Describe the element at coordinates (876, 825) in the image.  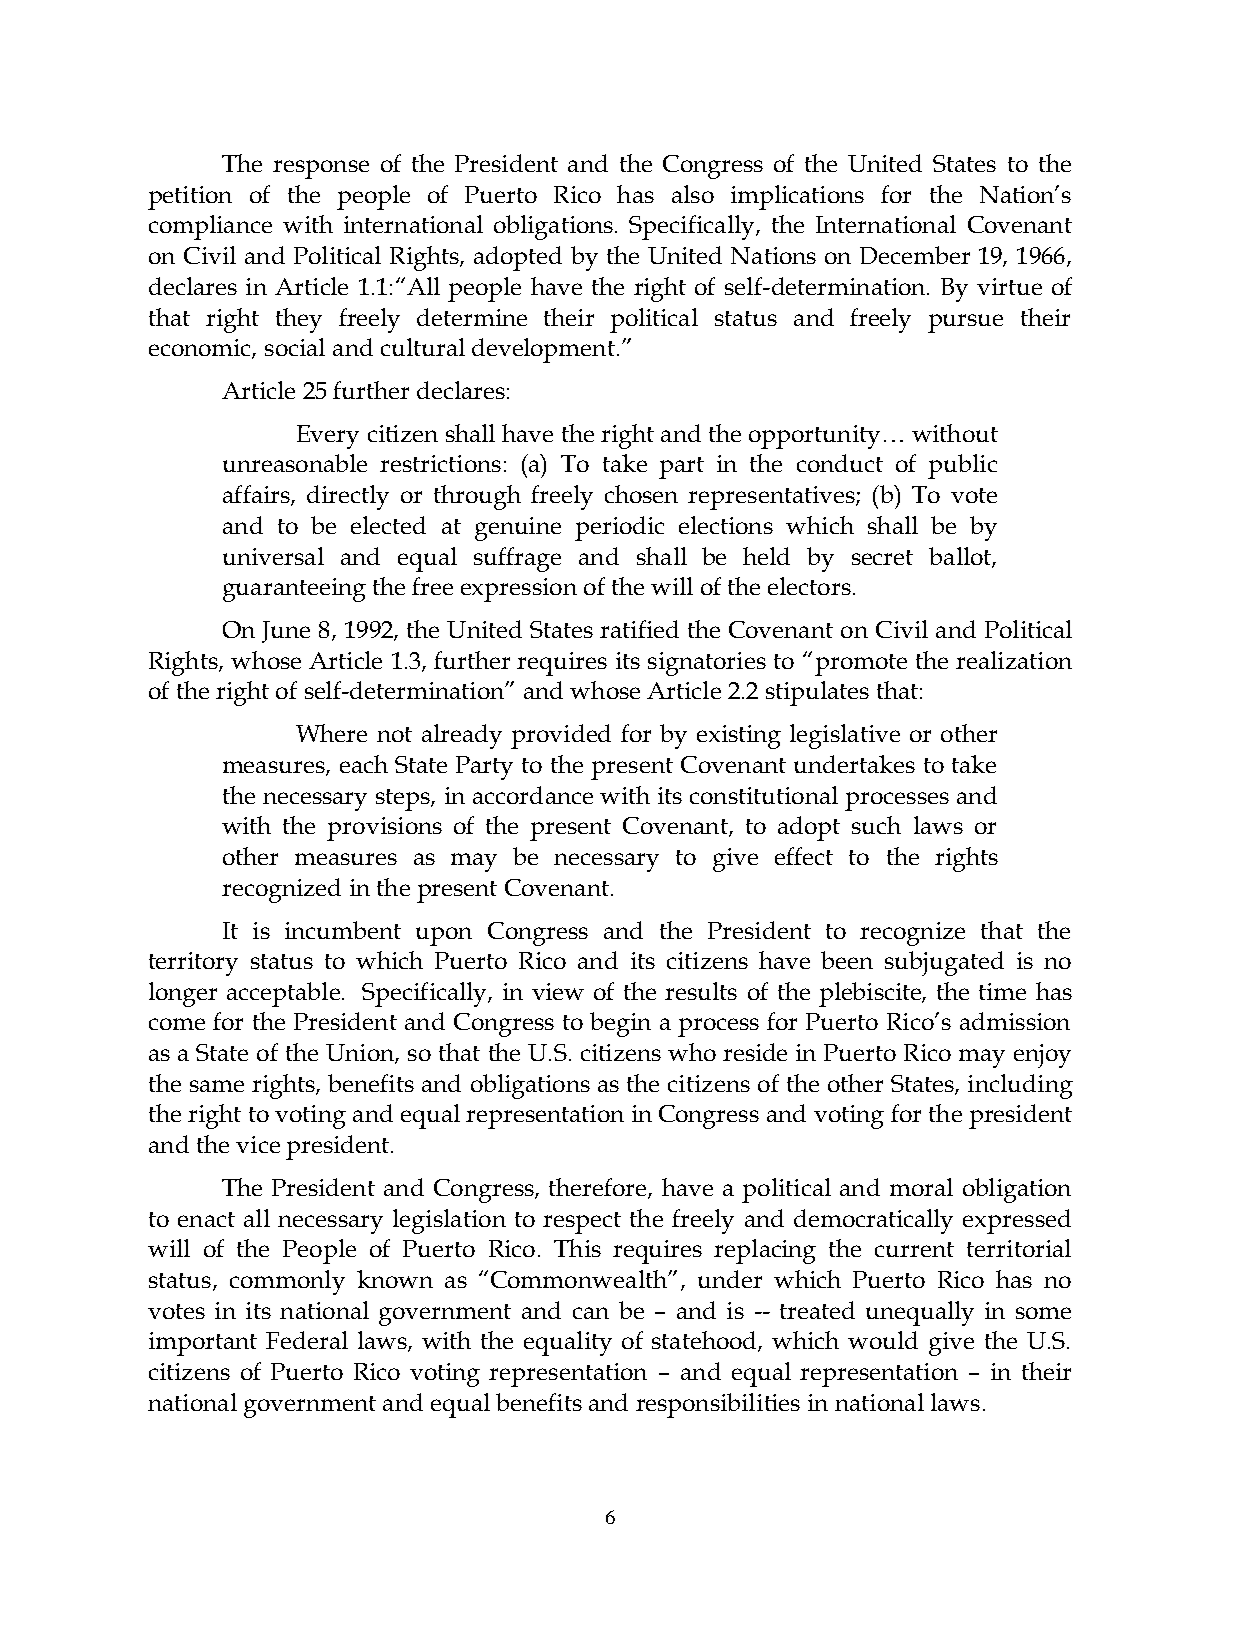
I see `such` at that location.
